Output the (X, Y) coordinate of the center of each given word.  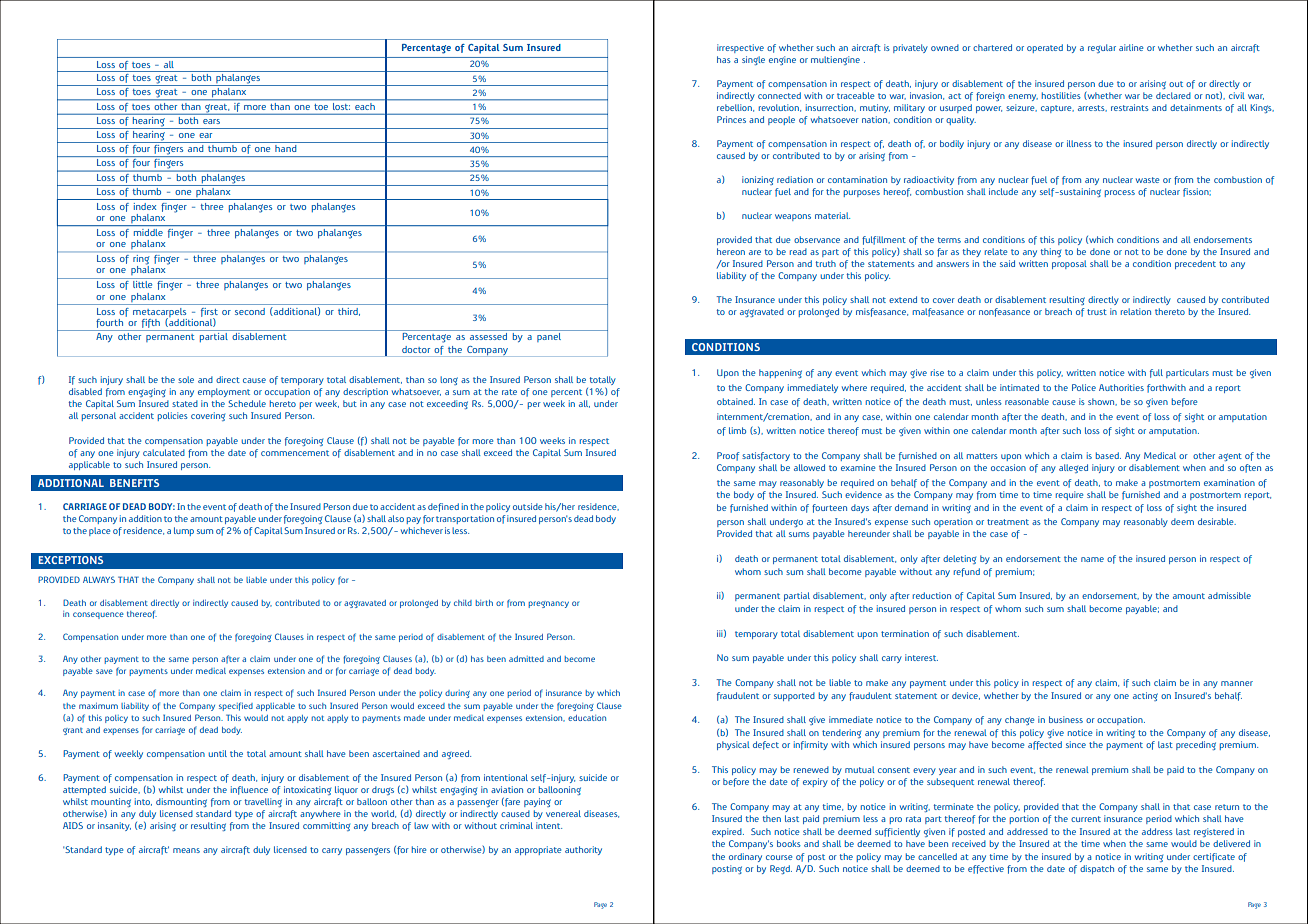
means (186, 850)
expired (728, 832)
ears (211, 121)
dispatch (1097, 869)
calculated (164, 452)
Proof (728, 456)
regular (1102, 48)
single (753, 60)
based (1108, 455)
